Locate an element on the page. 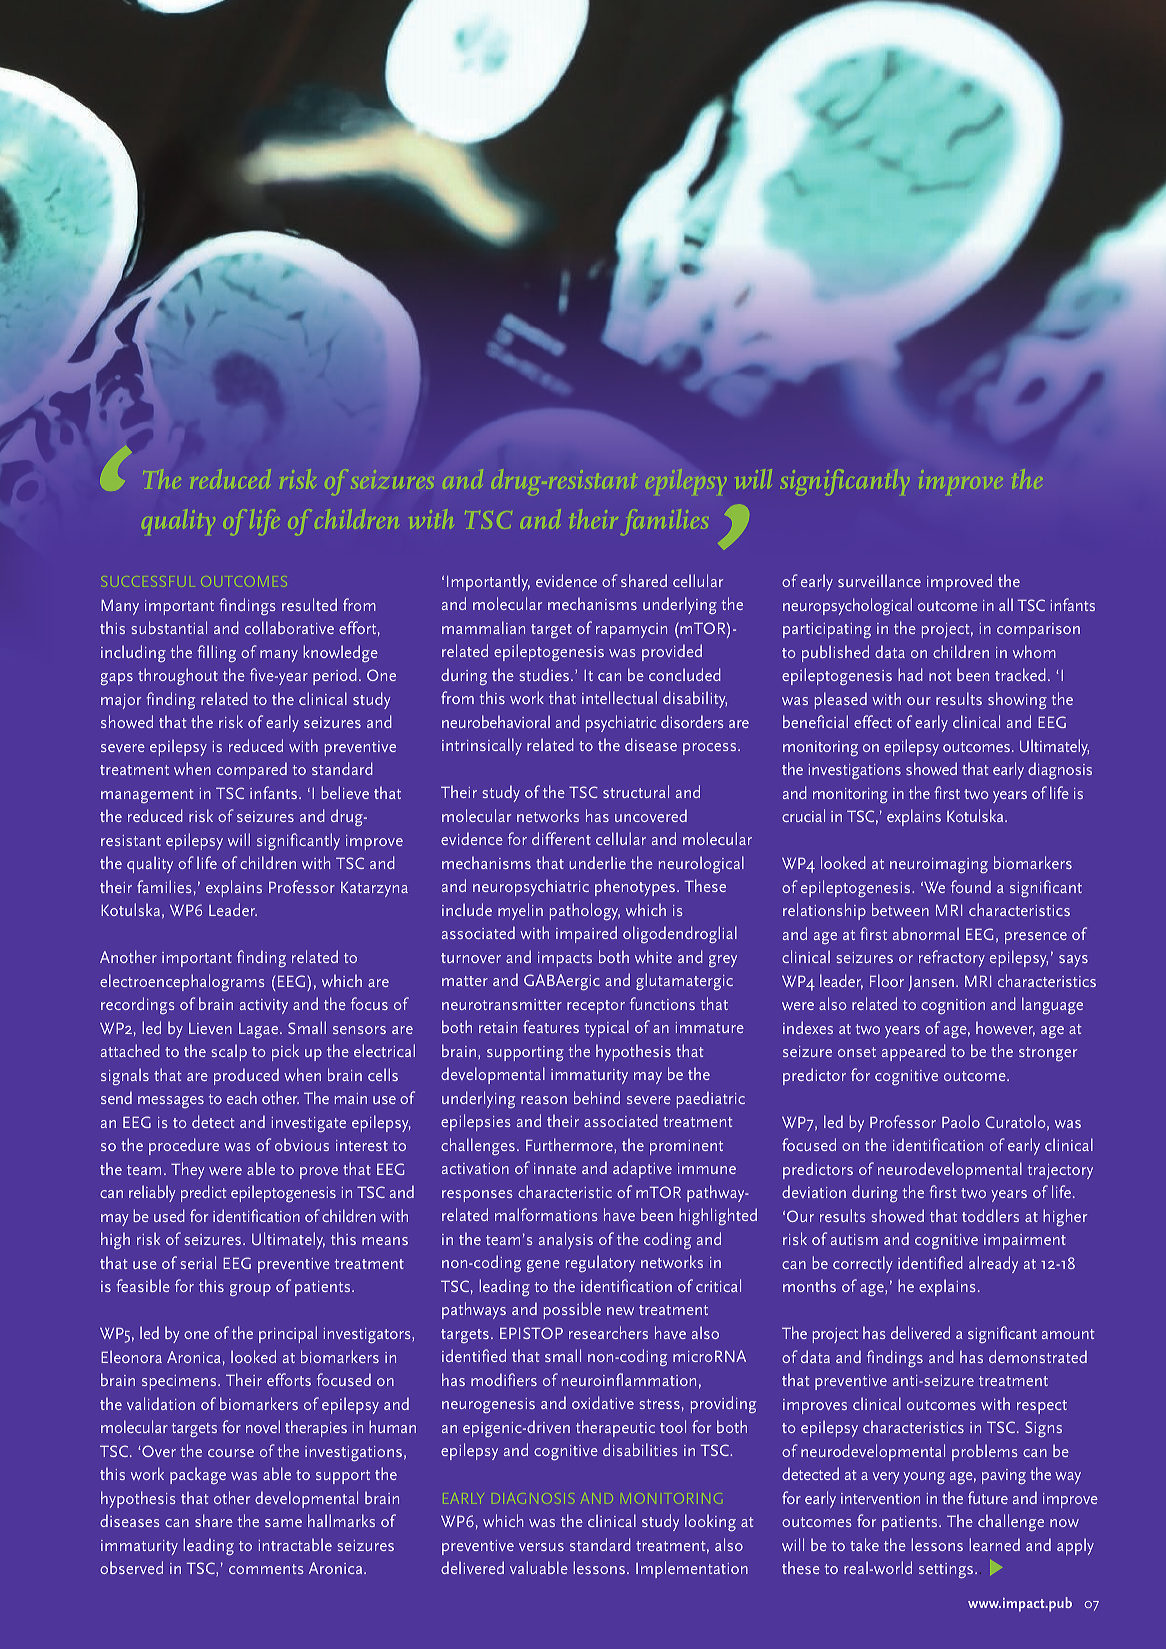  comparison is located at coordinates (1038, 630).
